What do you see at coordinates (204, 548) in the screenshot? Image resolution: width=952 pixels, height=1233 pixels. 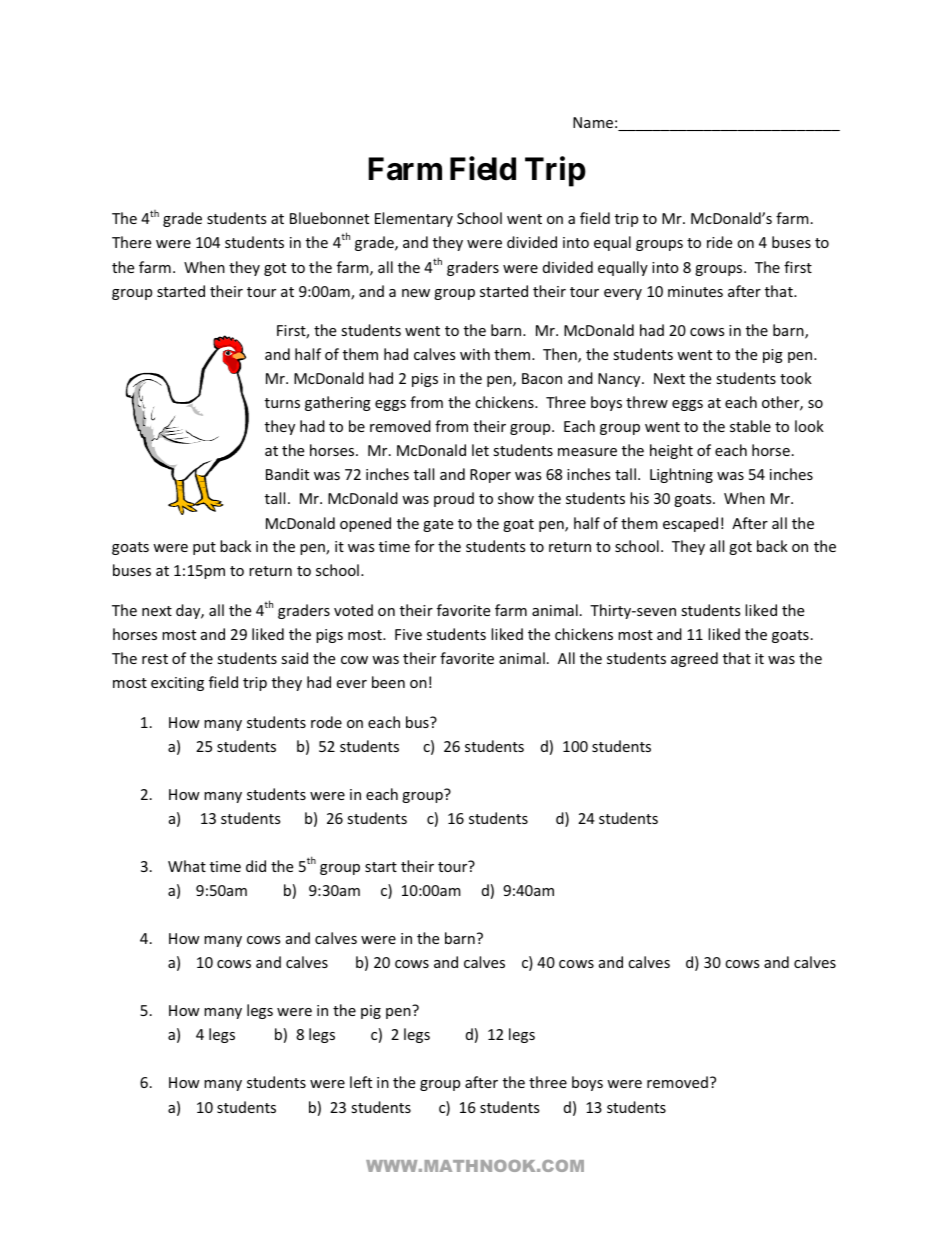 I see `put` at bounding box center [204, 548].
